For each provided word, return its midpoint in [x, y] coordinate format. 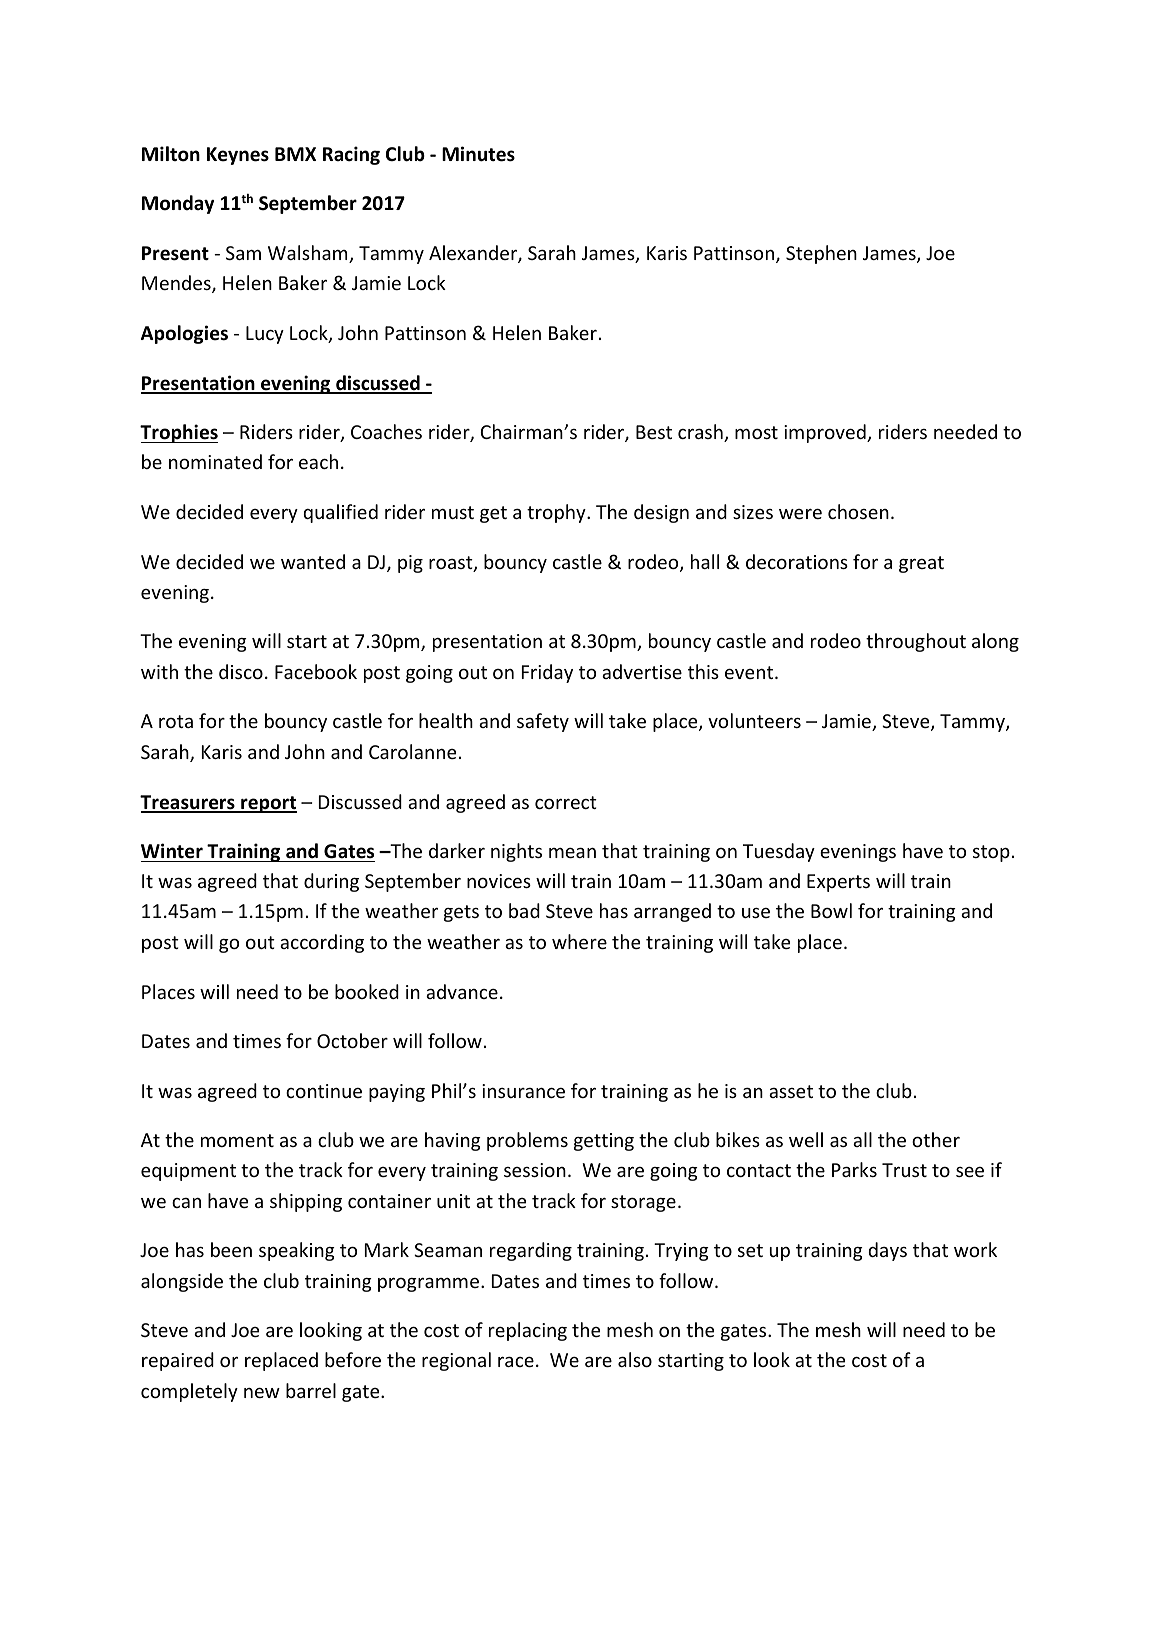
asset [791, 1091]
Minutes [478, 154]
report [268, 804]
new [262, 1392]
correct [566, 802]
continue [324, 1091]
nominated [215, 461]
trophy [557, 513]
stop [991, 853]
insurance [523, 1091]
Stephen [821, 254]
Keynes [238, 156]
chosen [858, 511]
